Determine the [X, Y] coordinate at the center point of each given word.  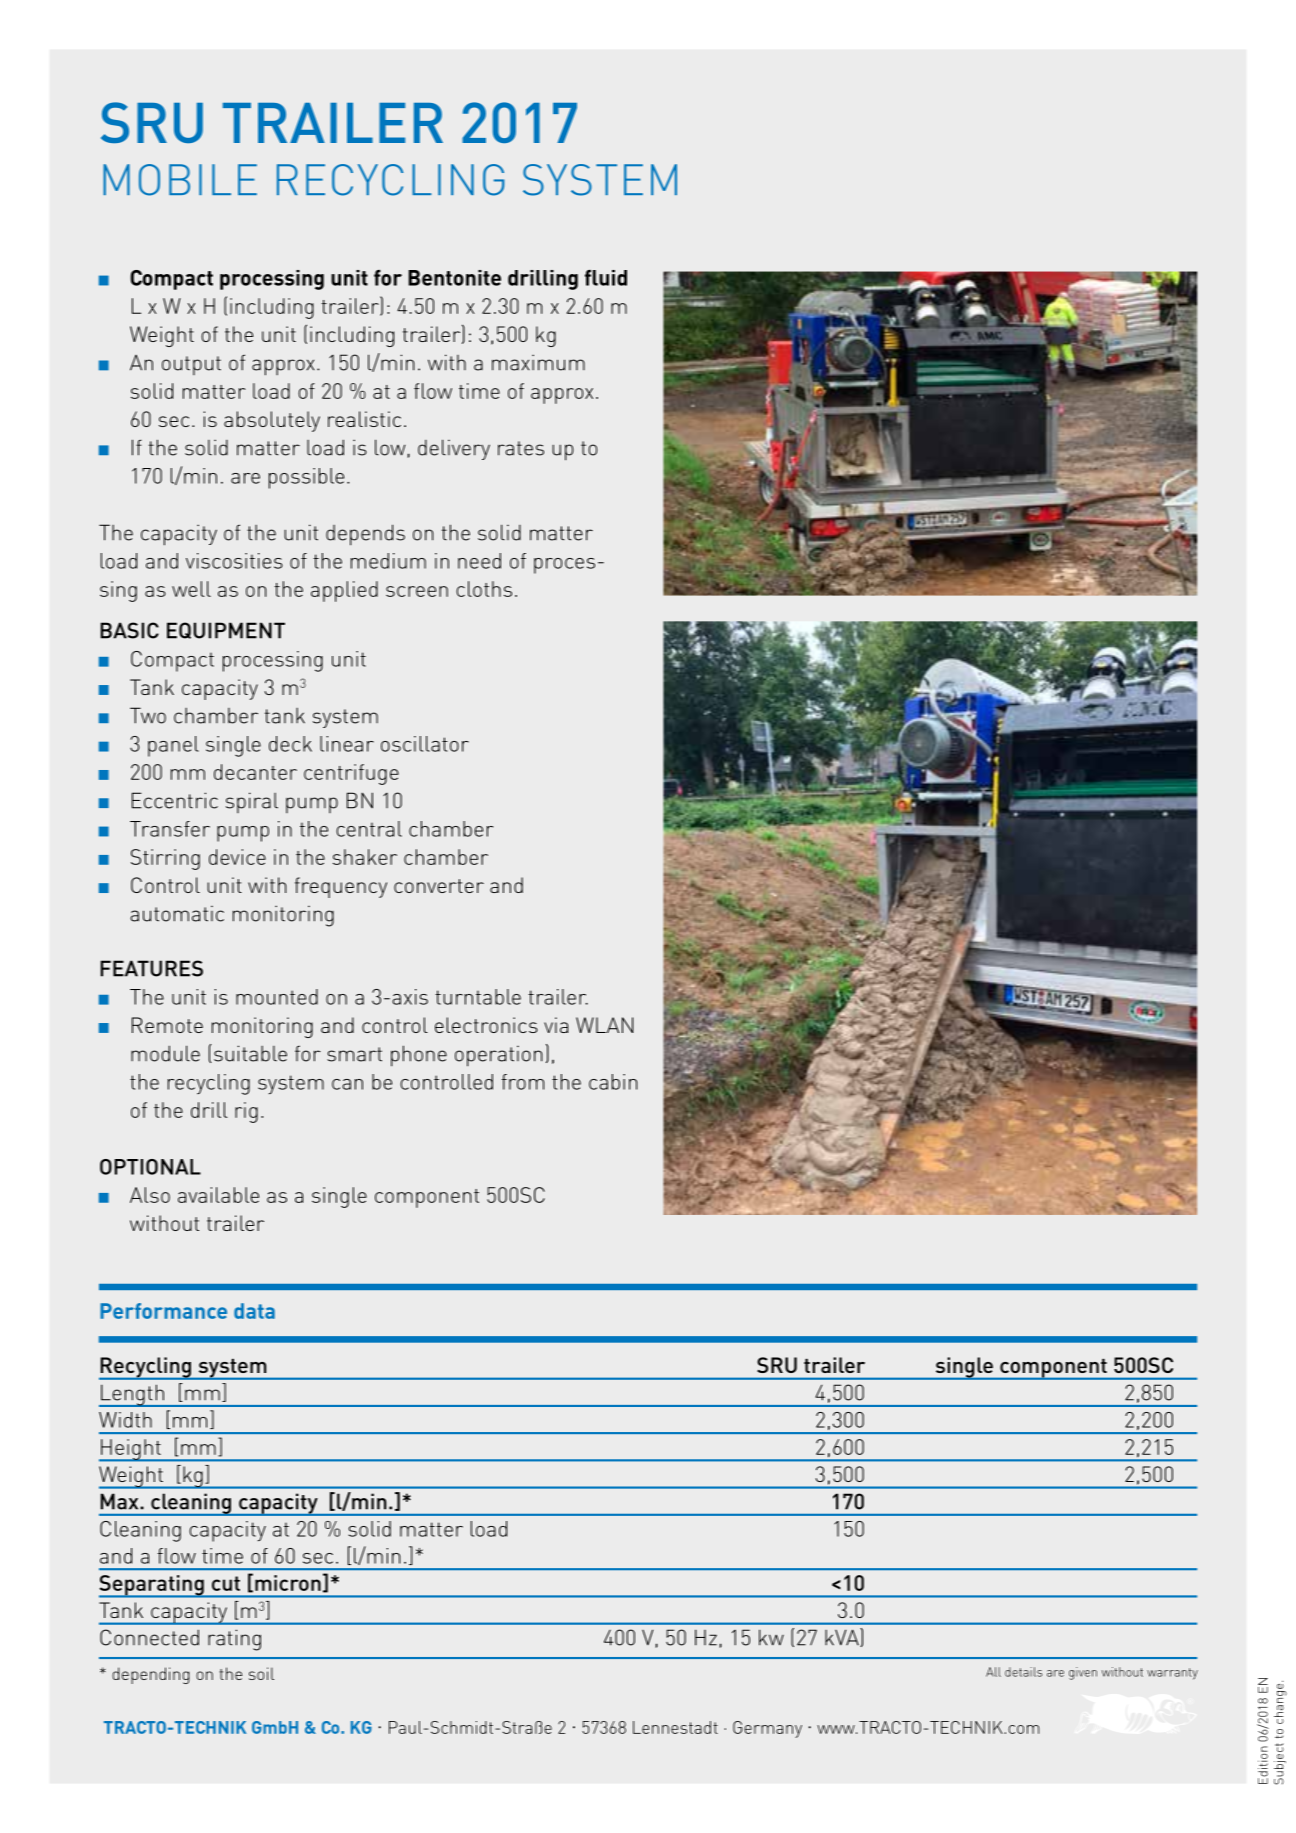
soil [261, 1673]
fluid [606, 278]
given [1083, 1673]
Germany [767, 1729]
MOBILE [180, 180]
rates [521, 448]
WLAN [604, 1025]
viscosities [234, 561]
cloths [484, 589]
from [522, 1082]
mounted [277, 997]
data [254, 1311]
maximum [538, 362]
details [1023, 1672]
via [556, 1025]
